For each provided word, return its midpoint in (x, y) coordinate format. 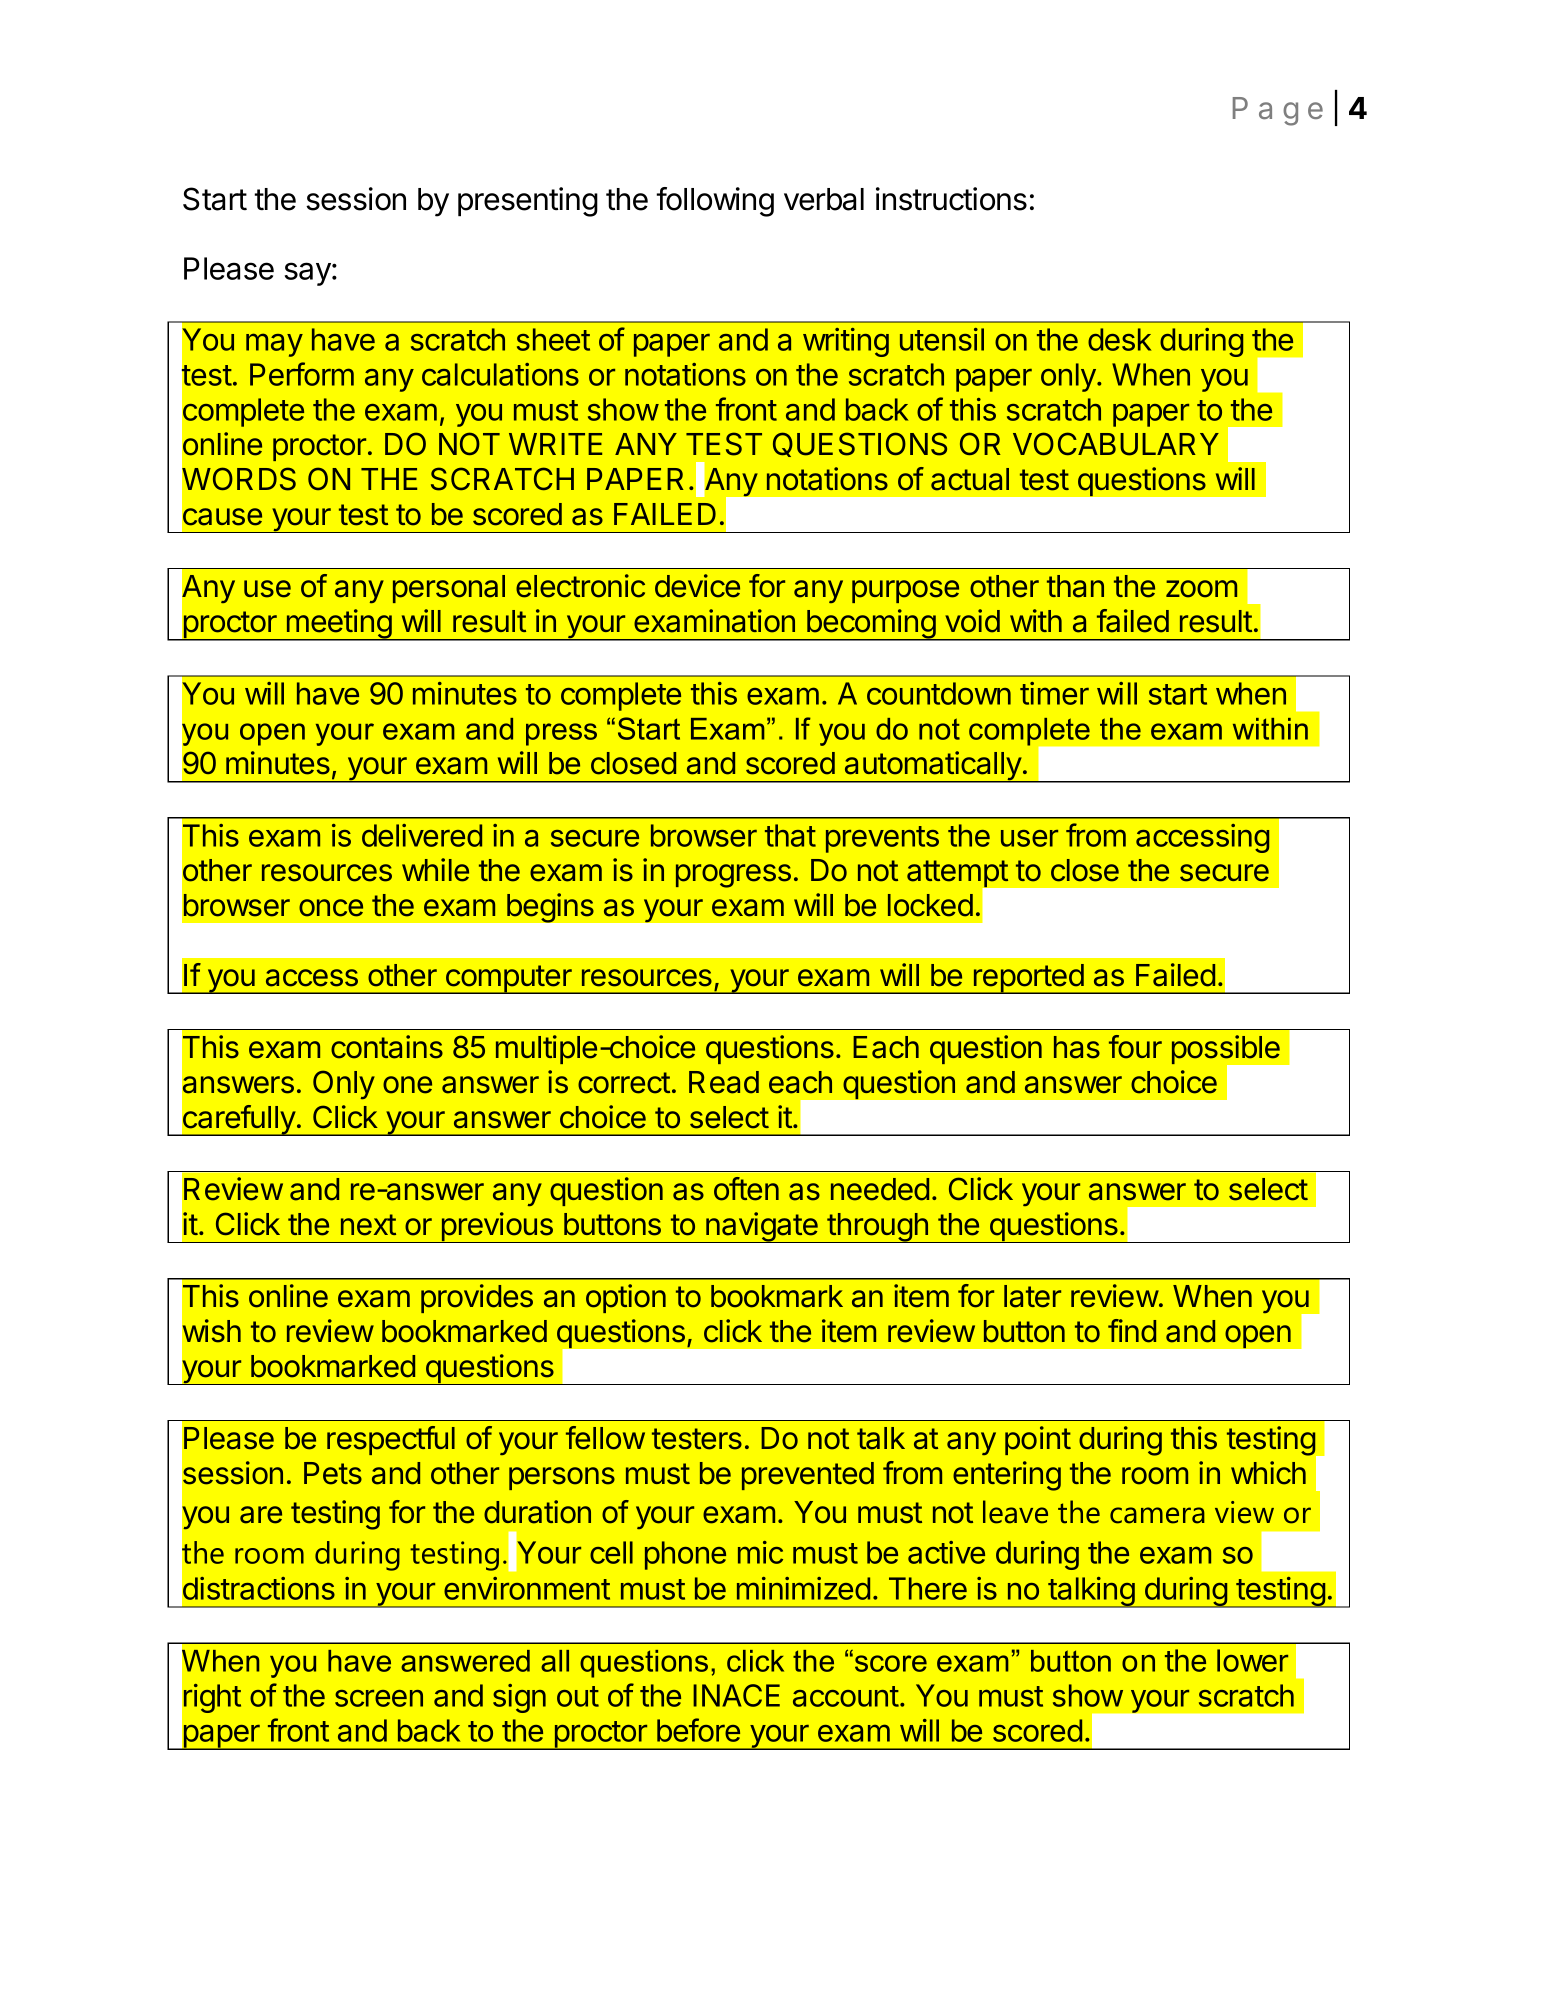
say (308, 274)
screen (379, 1698)
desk (1119, 339)
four (1135, 1047)
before (698, 1730)
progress (733, 876)
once (331, 908)
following (715, 202)
